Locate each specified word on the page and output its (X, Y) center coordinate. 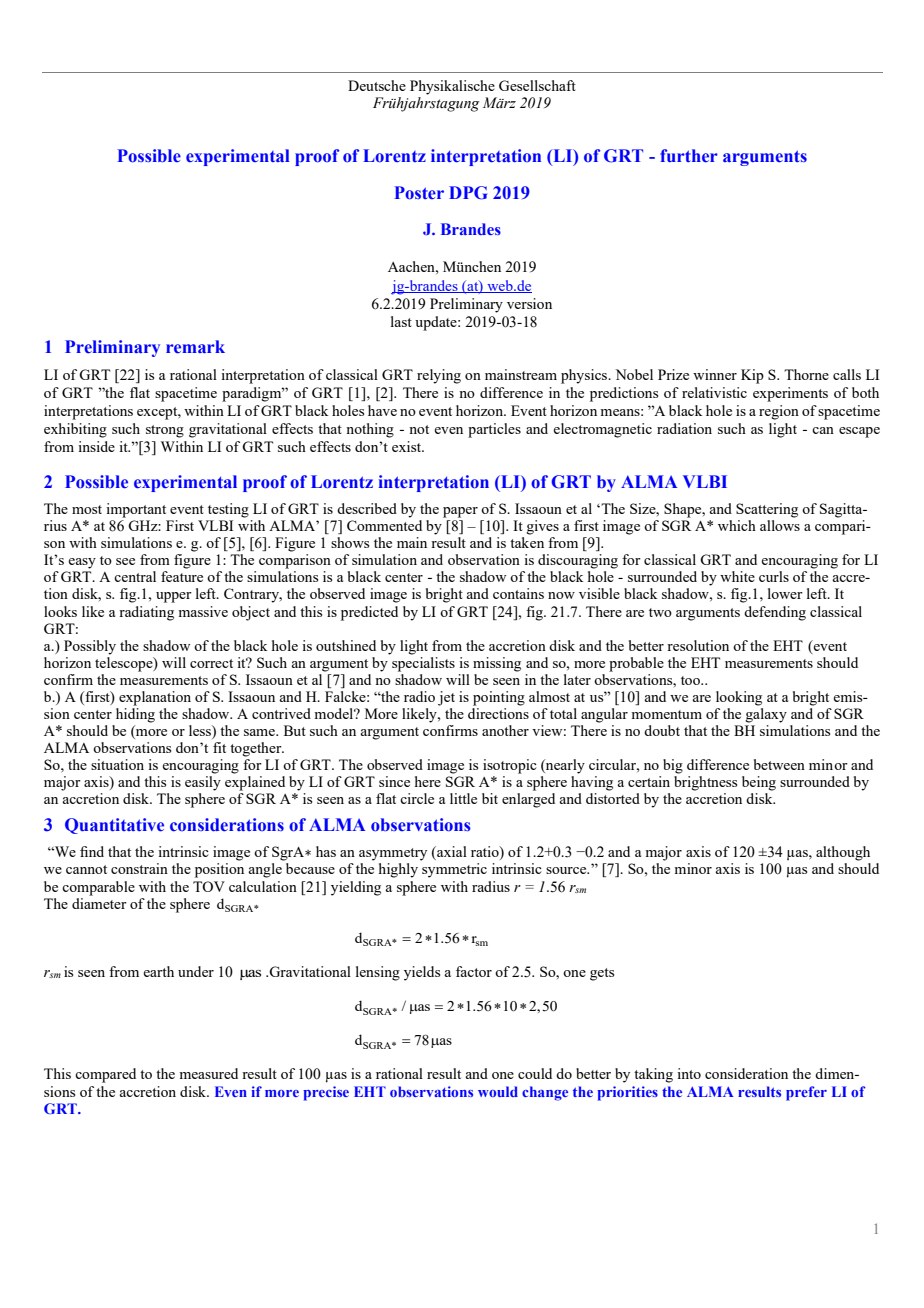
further (689, 156)
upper (174, 597)
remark (195, 347)
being (759, 783)
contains (518, 593)
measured (208, 1073)
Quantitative (114, 826)
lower (785, 593)
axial (451, 853)
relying (439, 376)
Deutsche (377, 85)
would (498, 1091)
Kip (752, 376)
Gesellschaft (537, 85)
